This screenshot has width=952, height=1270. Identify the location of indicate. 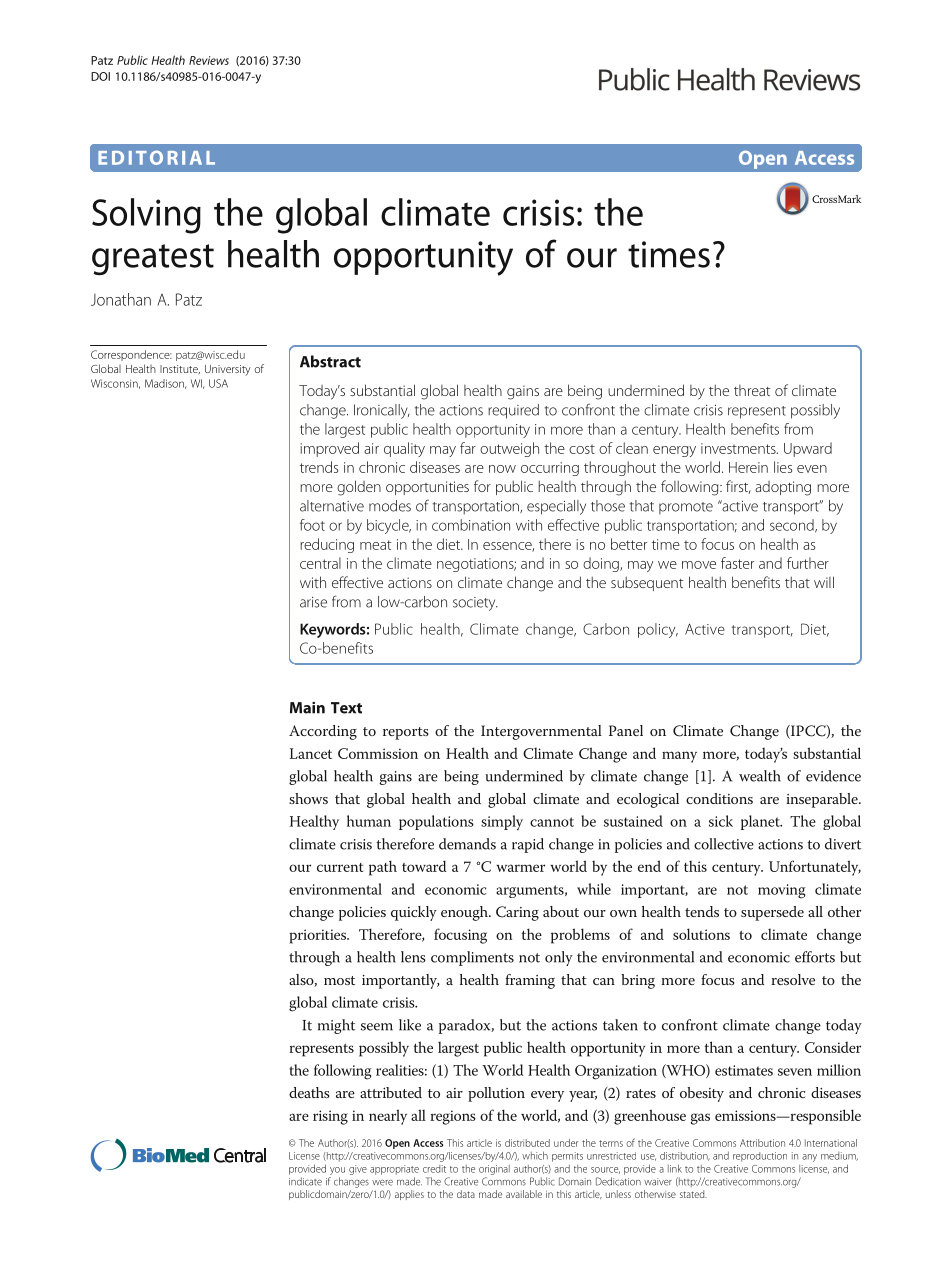
(305, 1181).
